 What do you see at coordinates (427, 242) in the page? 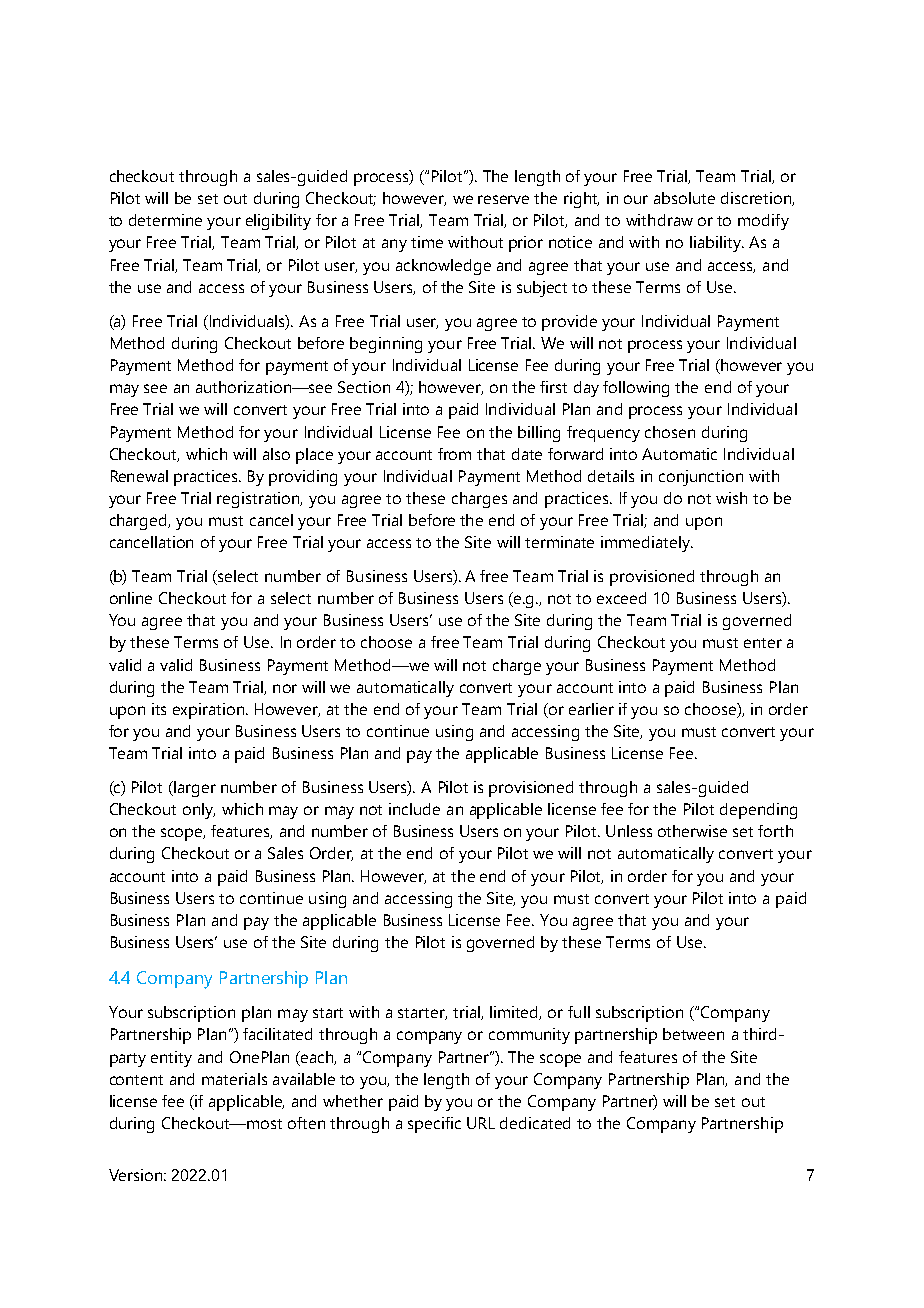
I see `time` at bounding box center [427, 242].
